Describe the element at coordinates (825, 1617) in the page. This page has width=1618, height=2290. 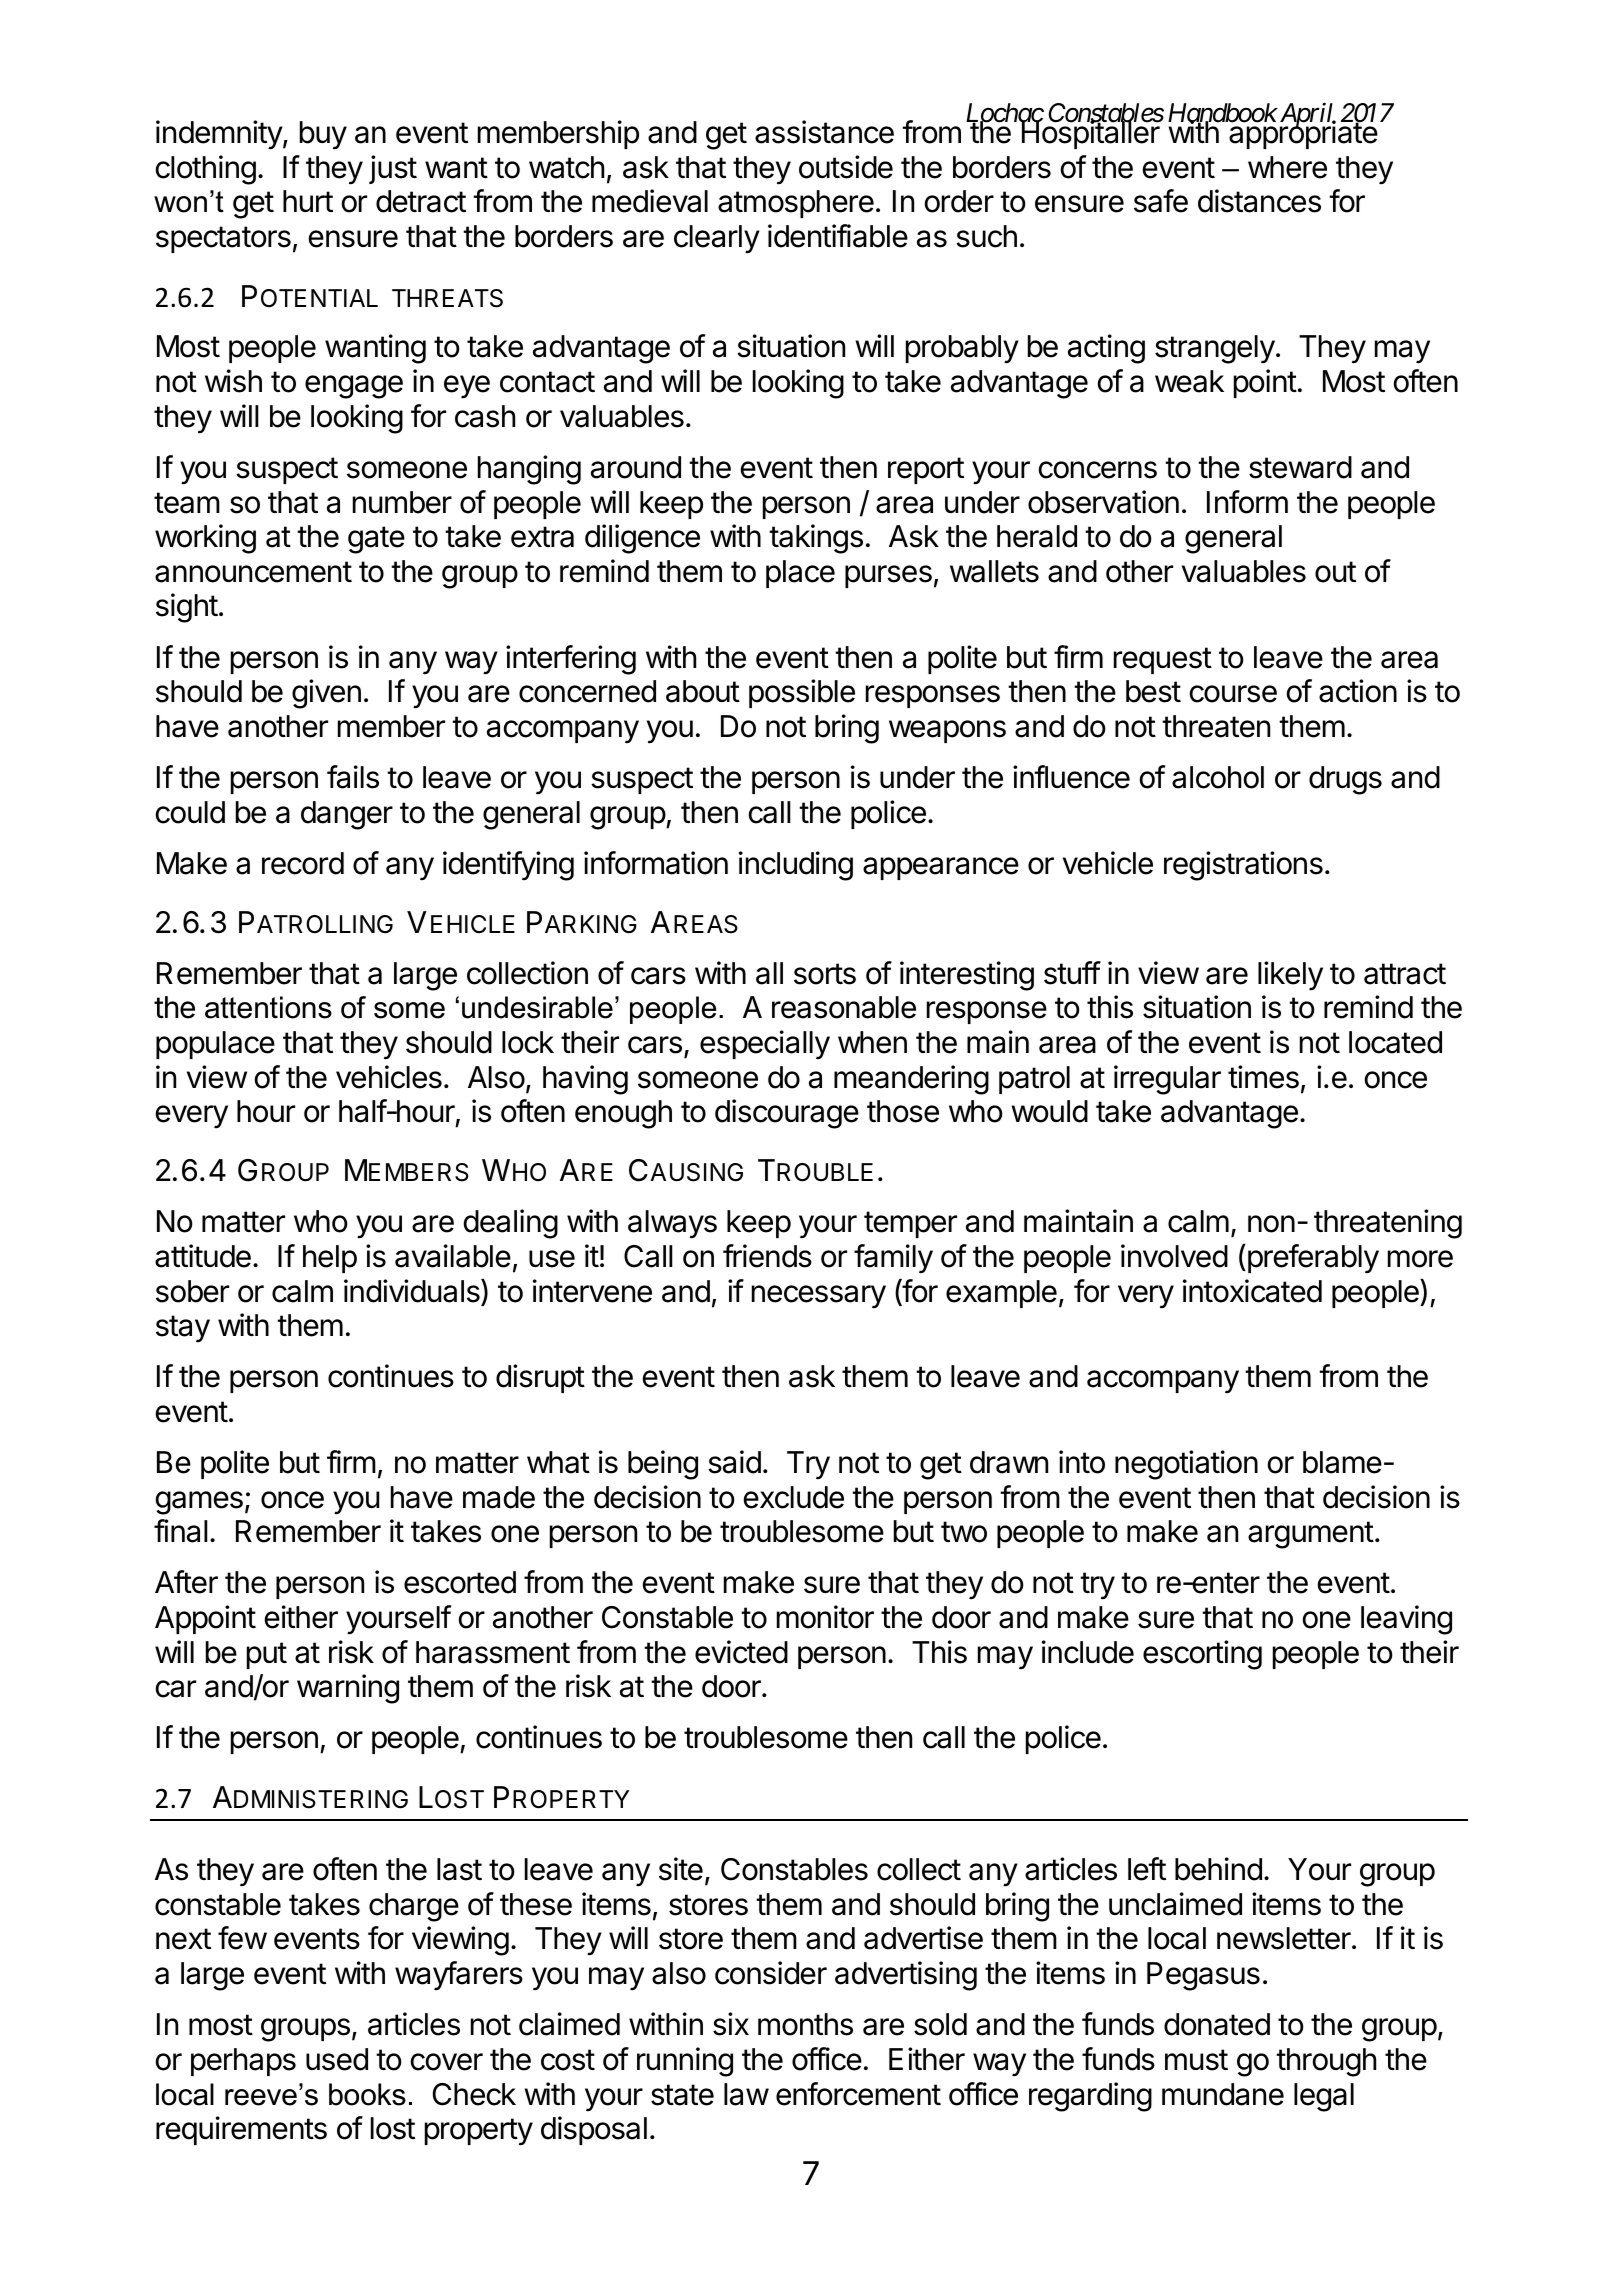
I see `monitor` at that location.
